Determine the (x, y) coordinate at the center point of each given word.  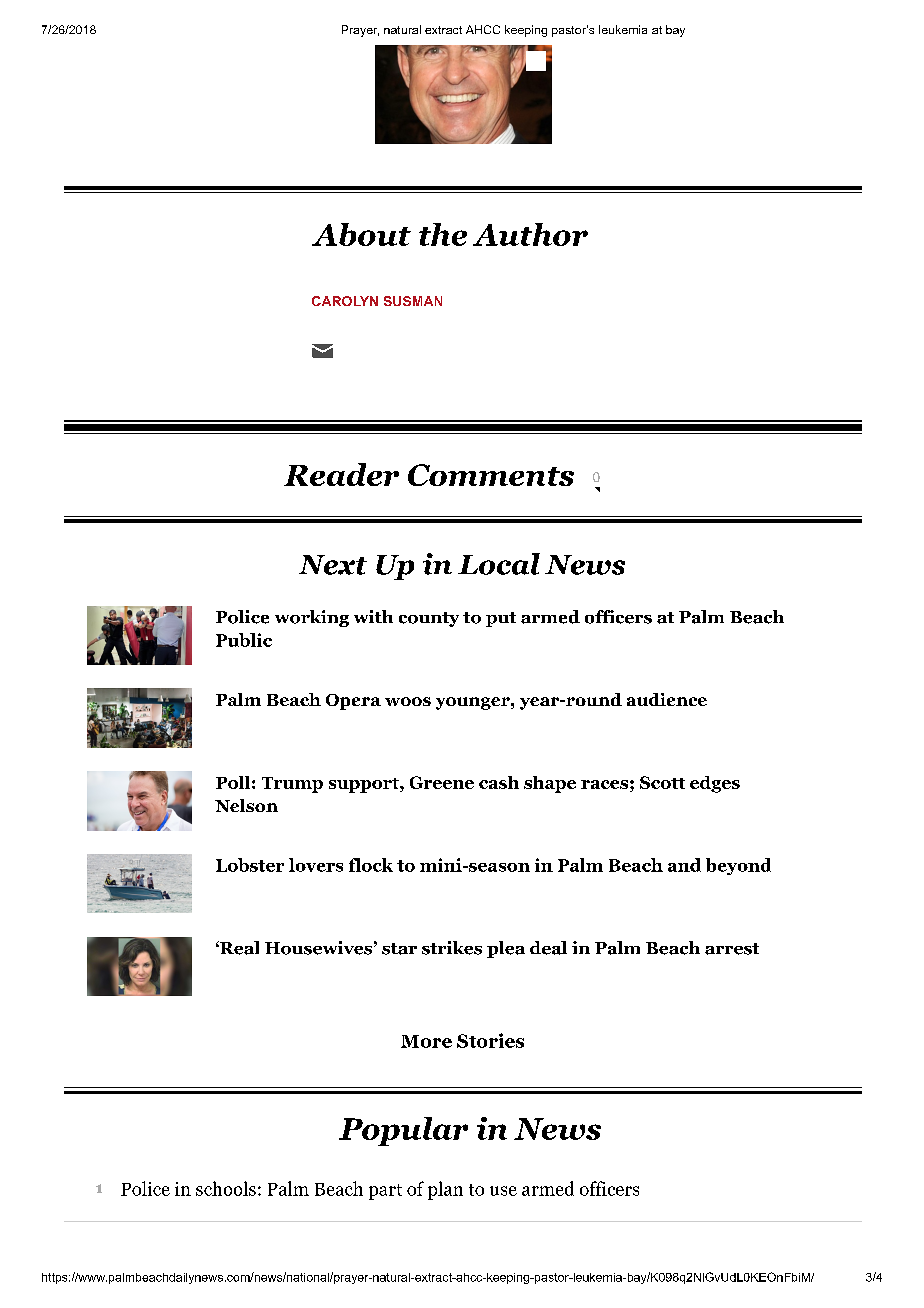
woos (408, 701)
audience (667, 699)
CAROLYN (345, 301)
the (443, 234)
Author (530, 234)
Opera (353, 702)
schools (226, 1188)
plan (445, 1190)
